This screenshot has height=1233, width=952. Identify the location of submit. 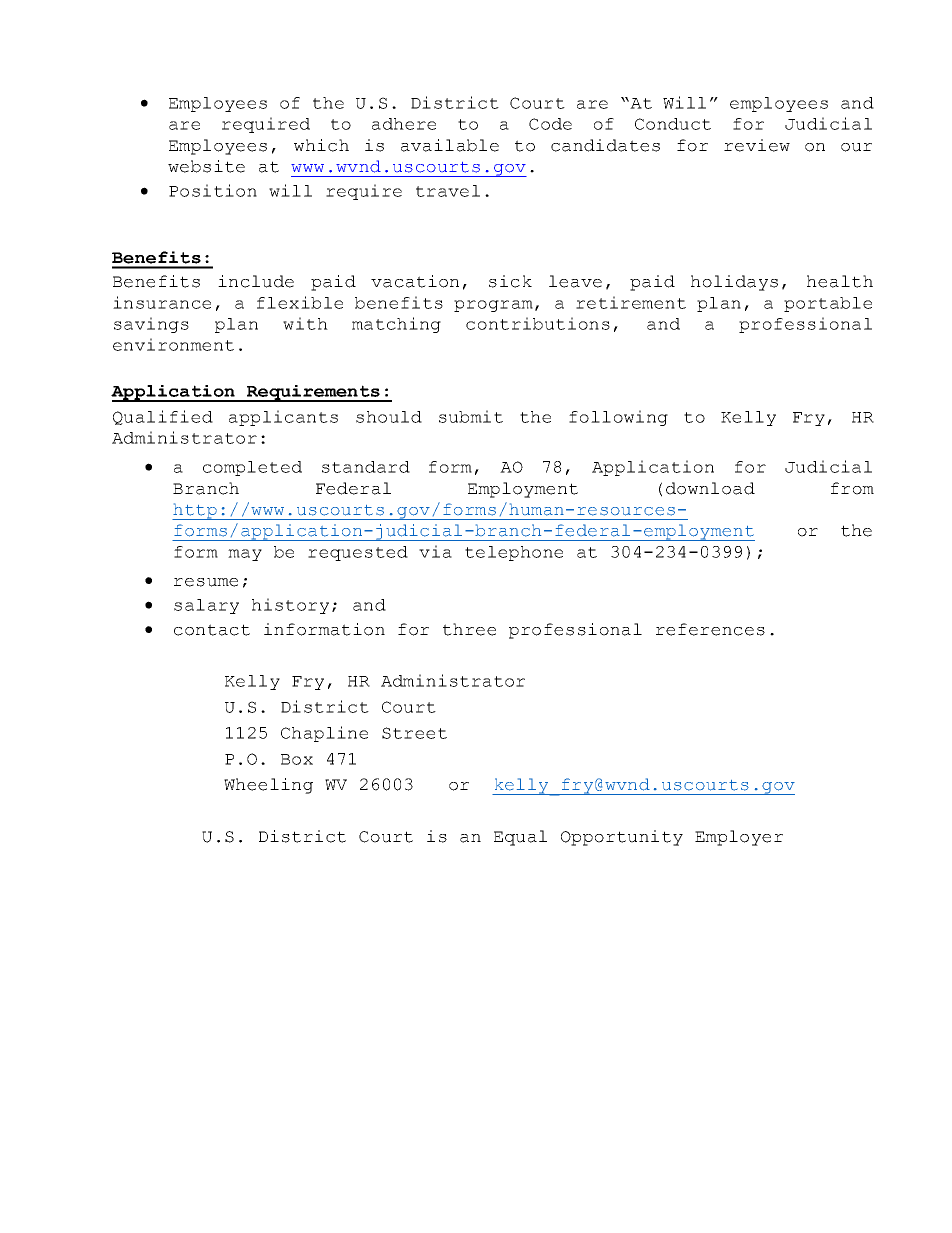
(471, 416).
